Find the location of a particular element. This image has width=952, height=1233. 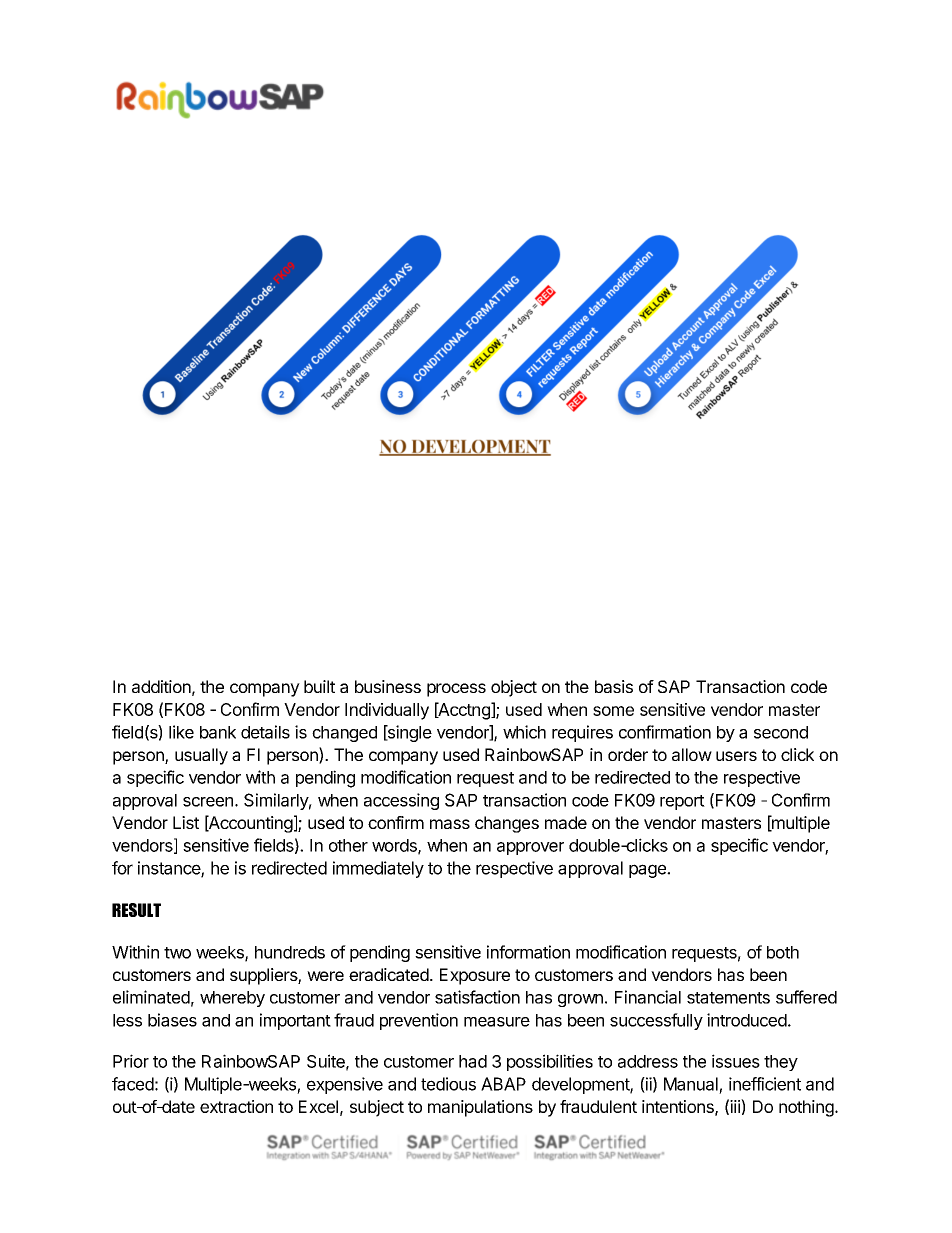

immediately is located at coordinates (378, 869).
